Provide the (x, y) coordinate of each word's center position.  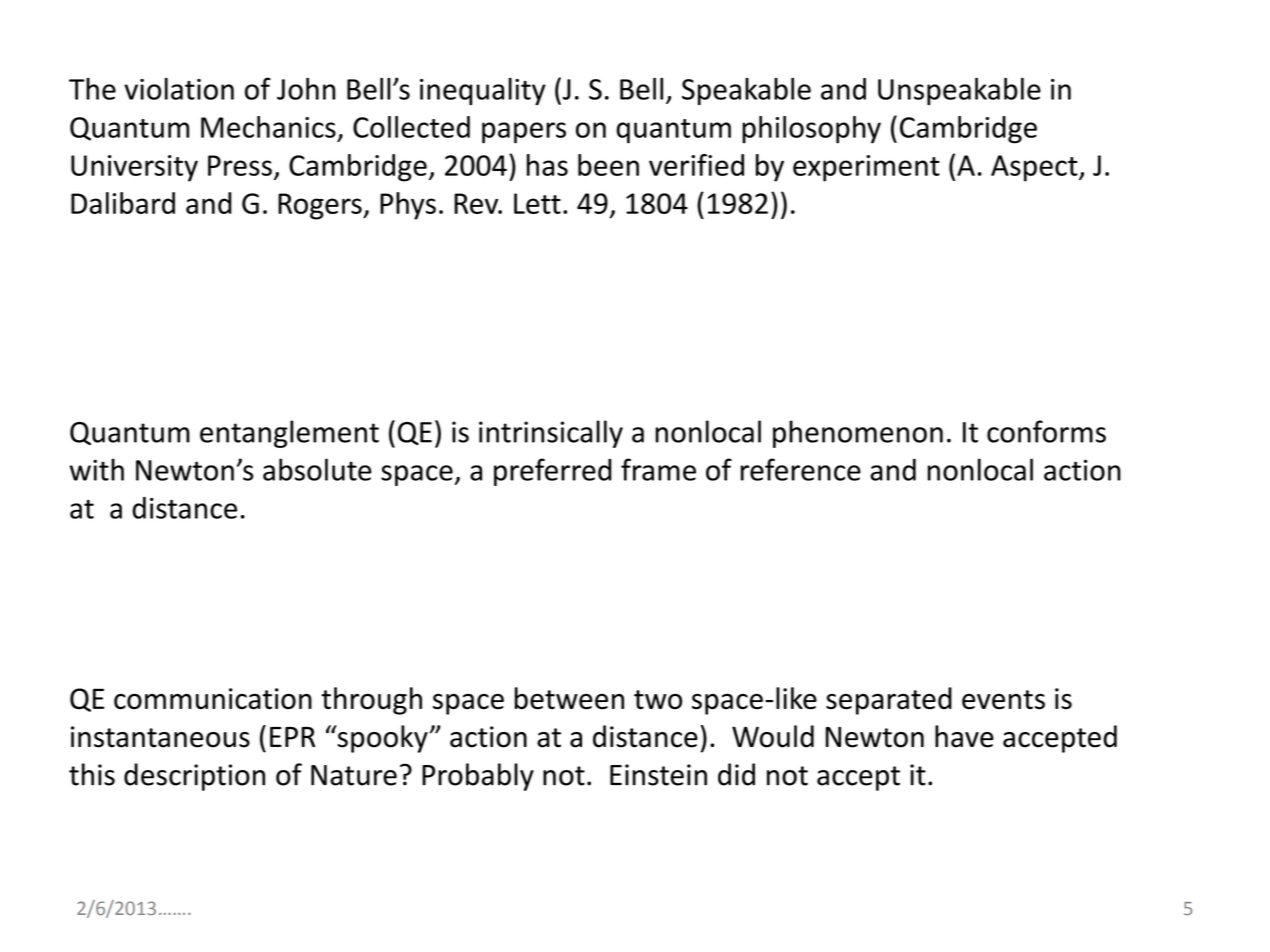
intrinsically (551, 434)
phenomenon (858, 434)
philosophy (811, 130)
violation (179, 89)
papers (524, 133)
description (194, 777)
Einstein (658, 775)
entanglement (289, 434)
